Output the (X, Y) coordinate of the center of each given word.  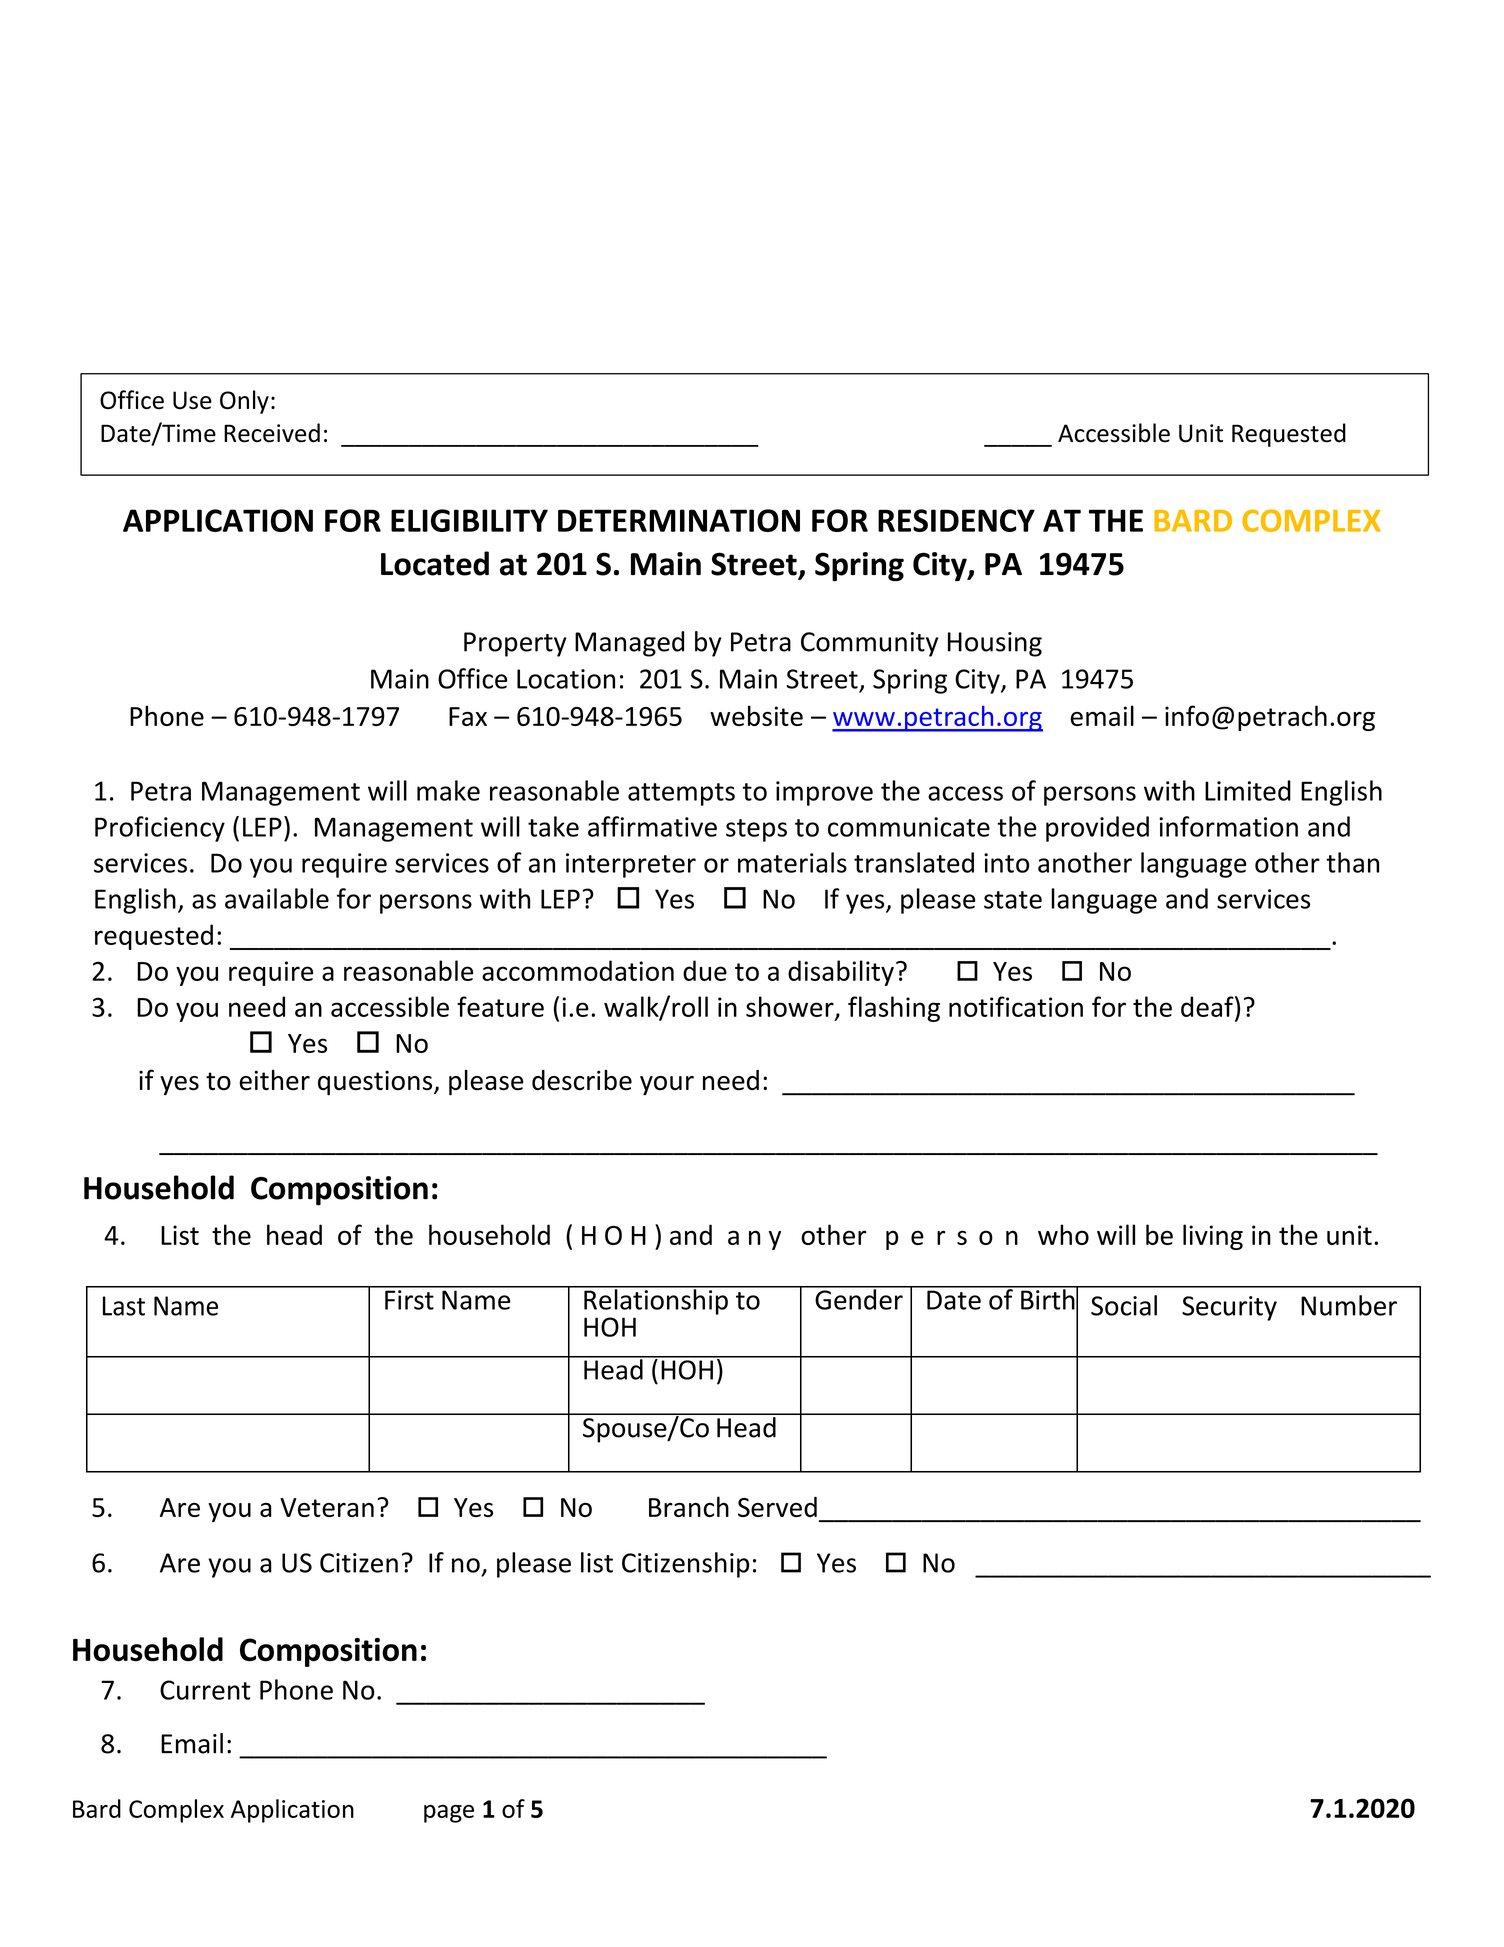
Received (272, 433)
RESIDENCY (956, 520)
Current (205, 1690)
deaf (1208, 1006)
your (667, 1085)
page (449, 1814)
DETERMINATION (679, 520)
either (274, 1080)
